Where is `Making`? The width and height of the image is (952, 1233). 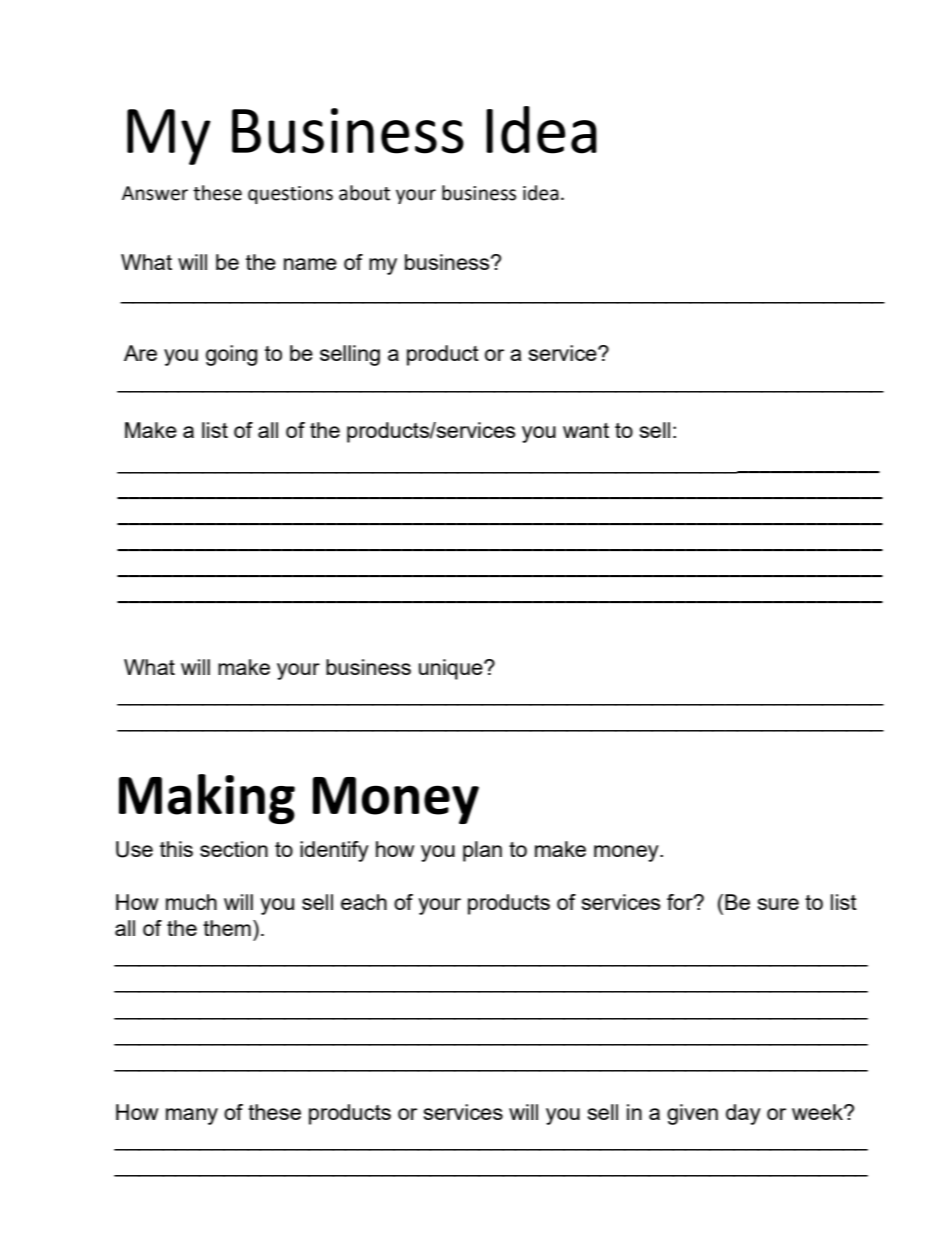
Making is located at coordinates (207, 799).
